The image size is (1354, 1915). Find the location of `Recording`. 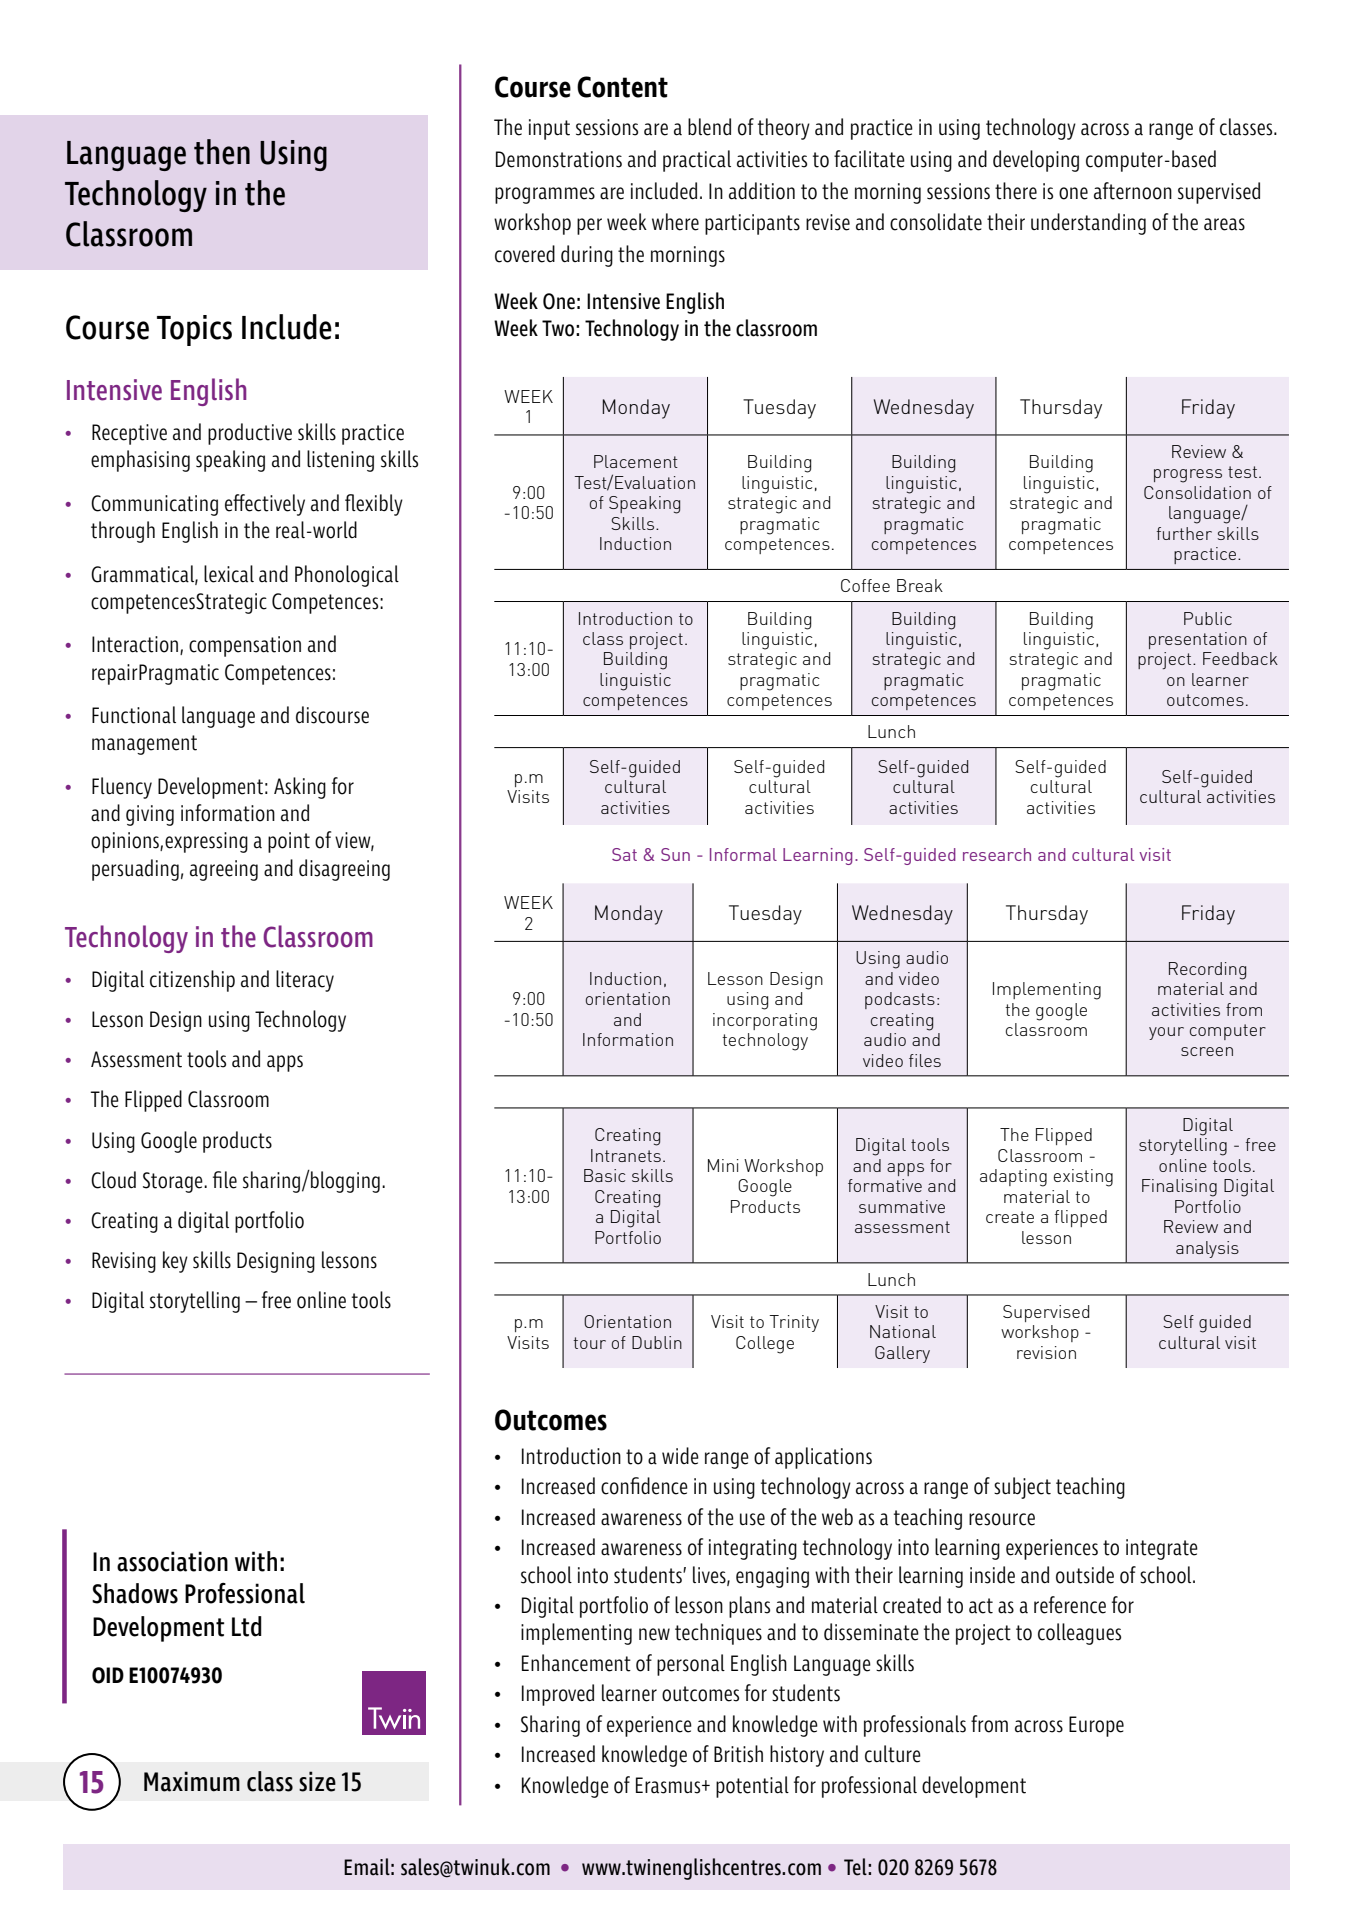

Recording is located at coordinates (1207, 971).
